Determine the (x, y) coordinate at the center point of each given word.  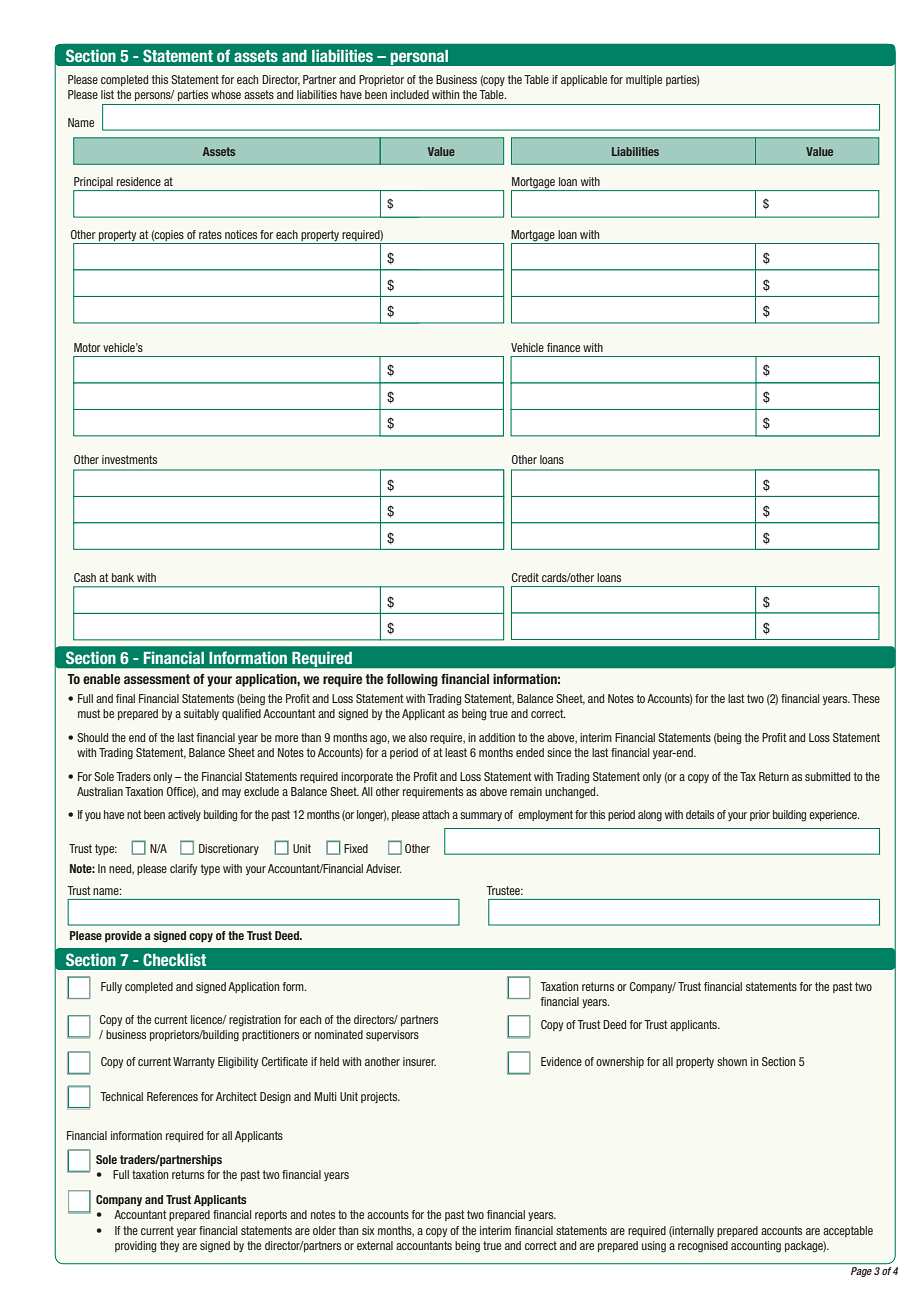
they (169, 1246)
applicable (584, 80)
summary (481, 816)
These (866, 698)
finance (563, 347)
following (412, 680)
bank (123, 577)
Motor (87, 347)
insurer (419, 1061)
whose (226, 94)
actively (184, 815)
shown (732, 1061)
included (410, 94)
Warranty (194, 1062)
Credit (525, 577)
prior (760, 815)
